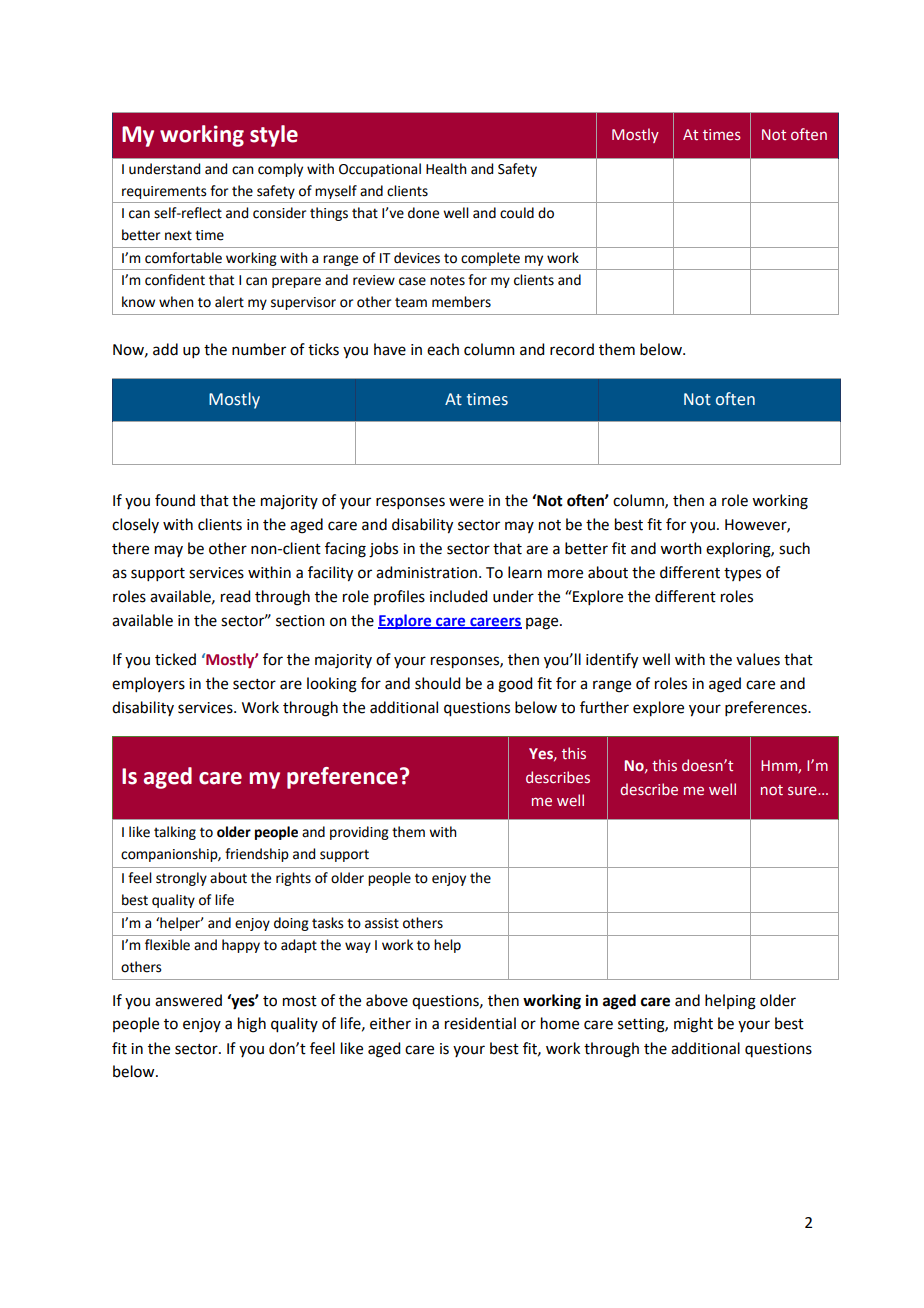  I want to click on included, so click(458, 596).
